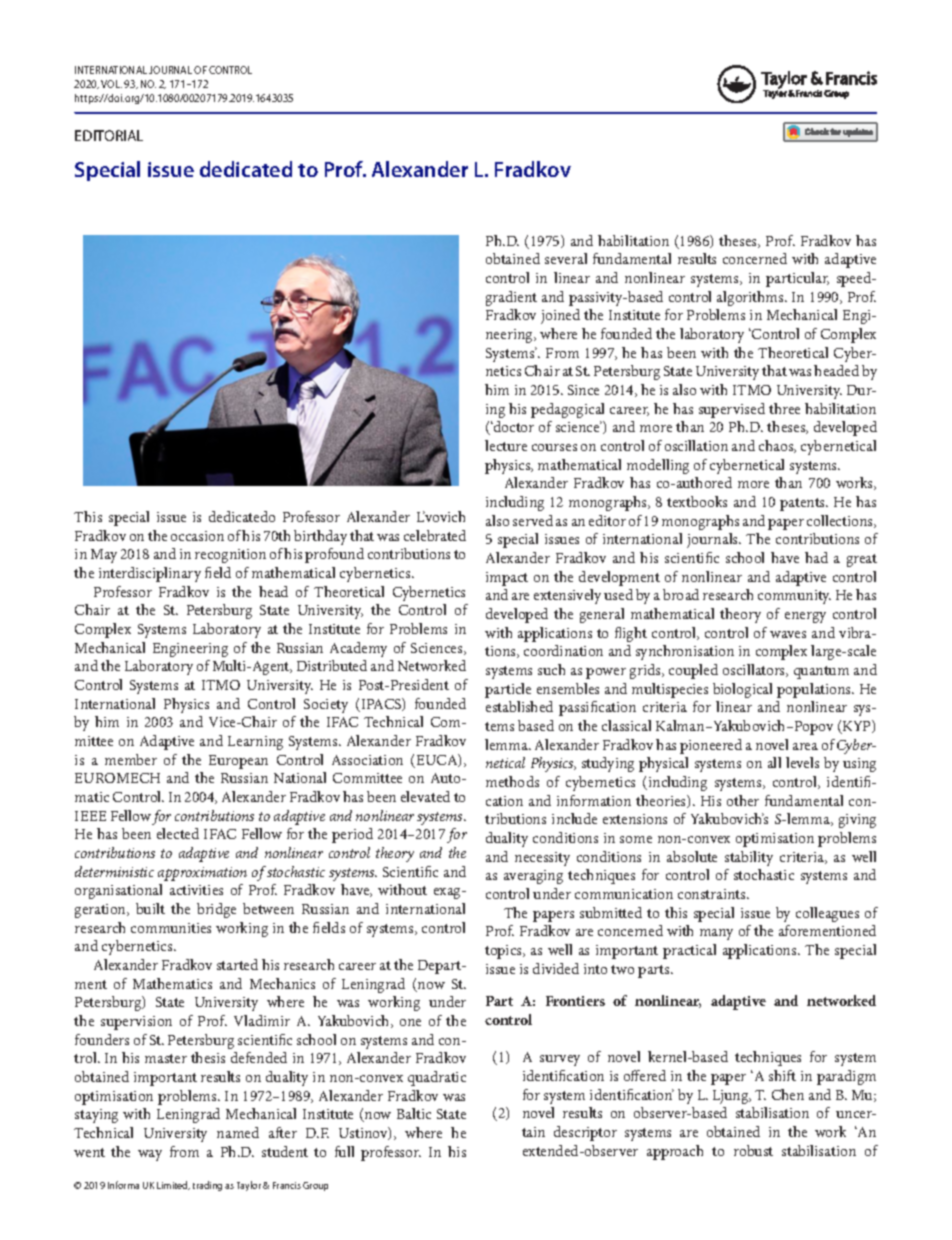 The image size is (952, 1240). I want to click on way, so click(150, 1155).
